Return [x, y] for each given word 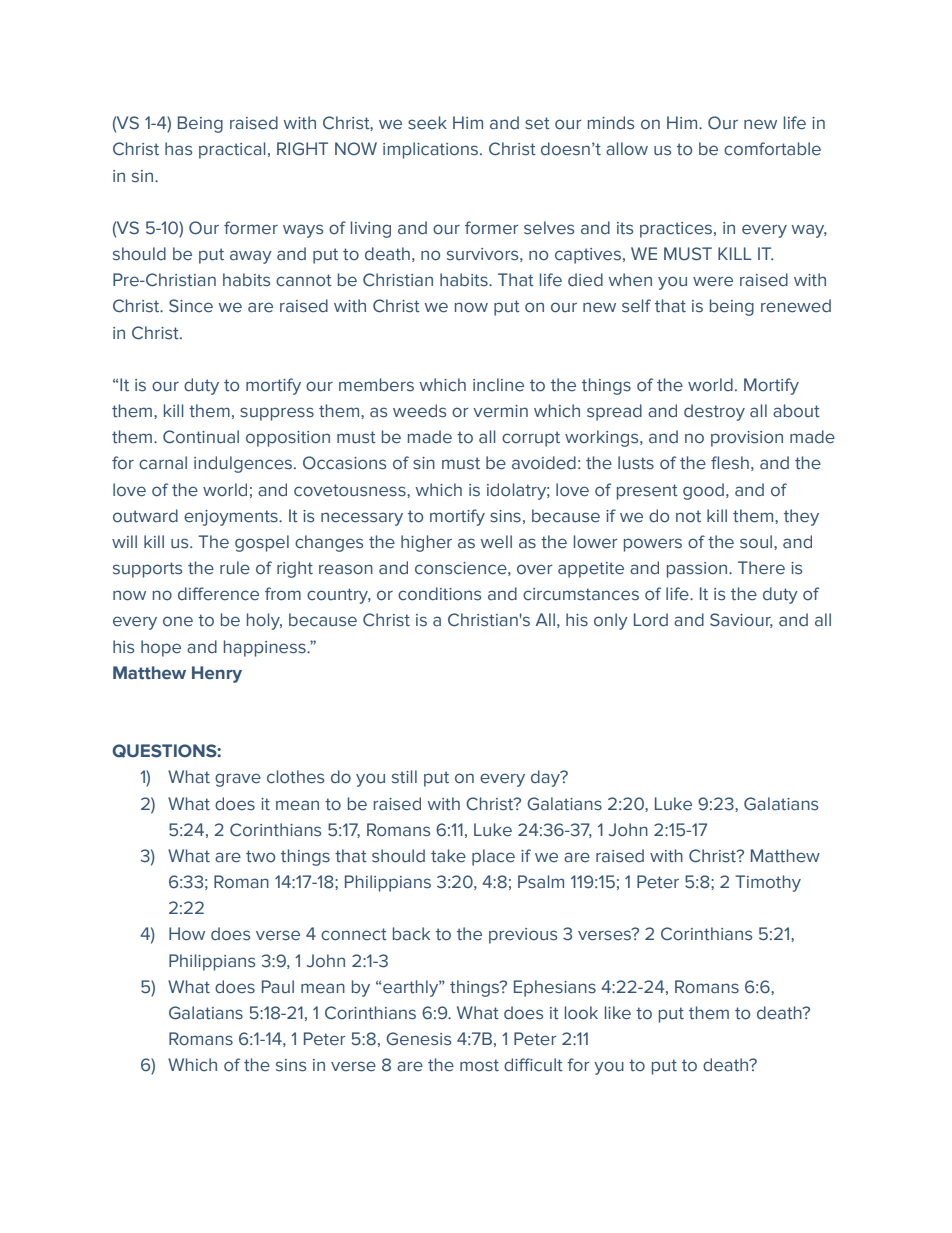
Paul [278, 987]
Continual [201, 437]
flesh [730, 463]
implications [432, 150]
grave [238, 780]
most [479, 1065]
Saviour [741, 620]
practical [232, 150]
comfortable [772, 149]
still [404, 777]
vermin [500, 411]
